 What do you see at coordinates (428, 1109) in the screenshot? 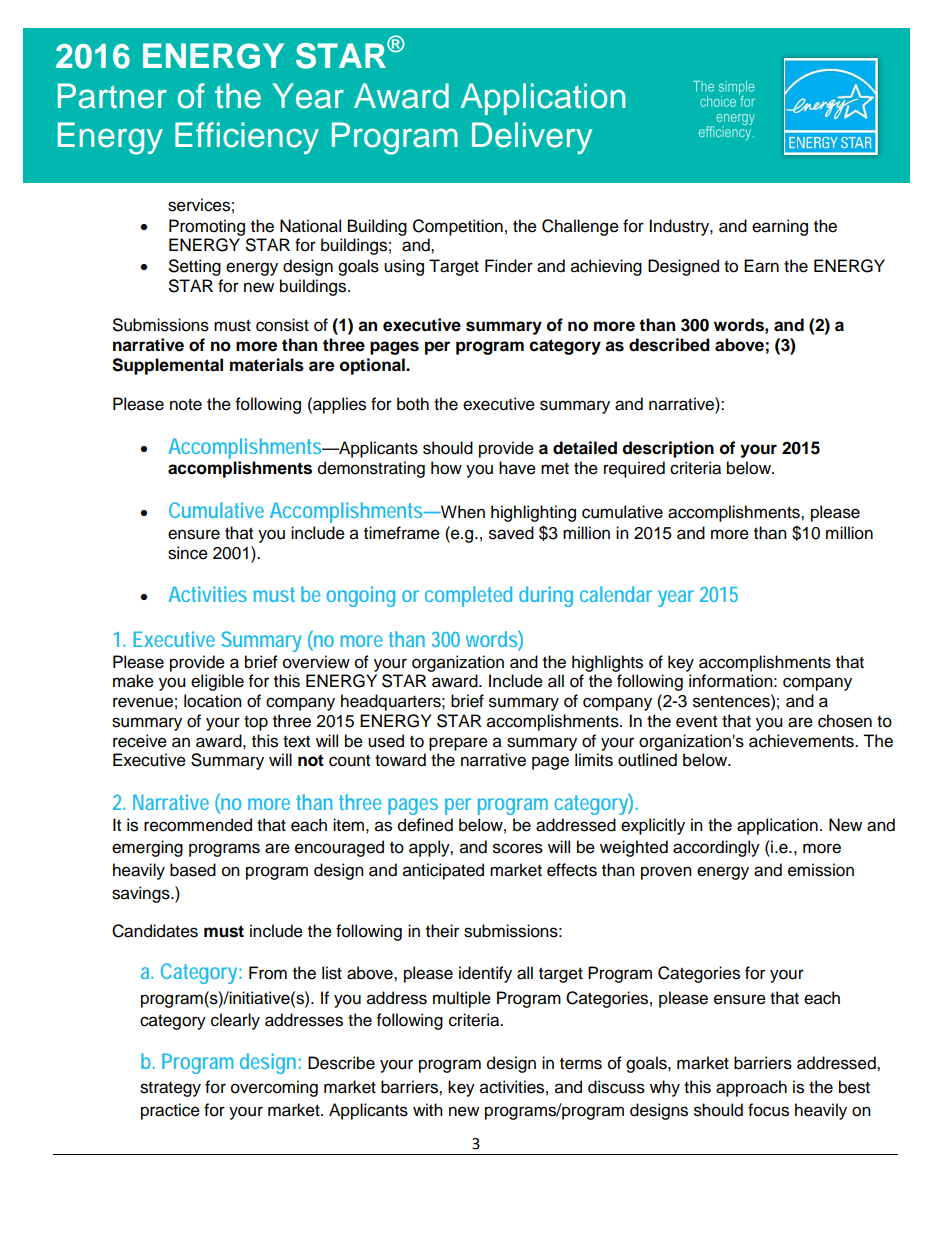
I see `with` at bounding box center [428, 1109].
